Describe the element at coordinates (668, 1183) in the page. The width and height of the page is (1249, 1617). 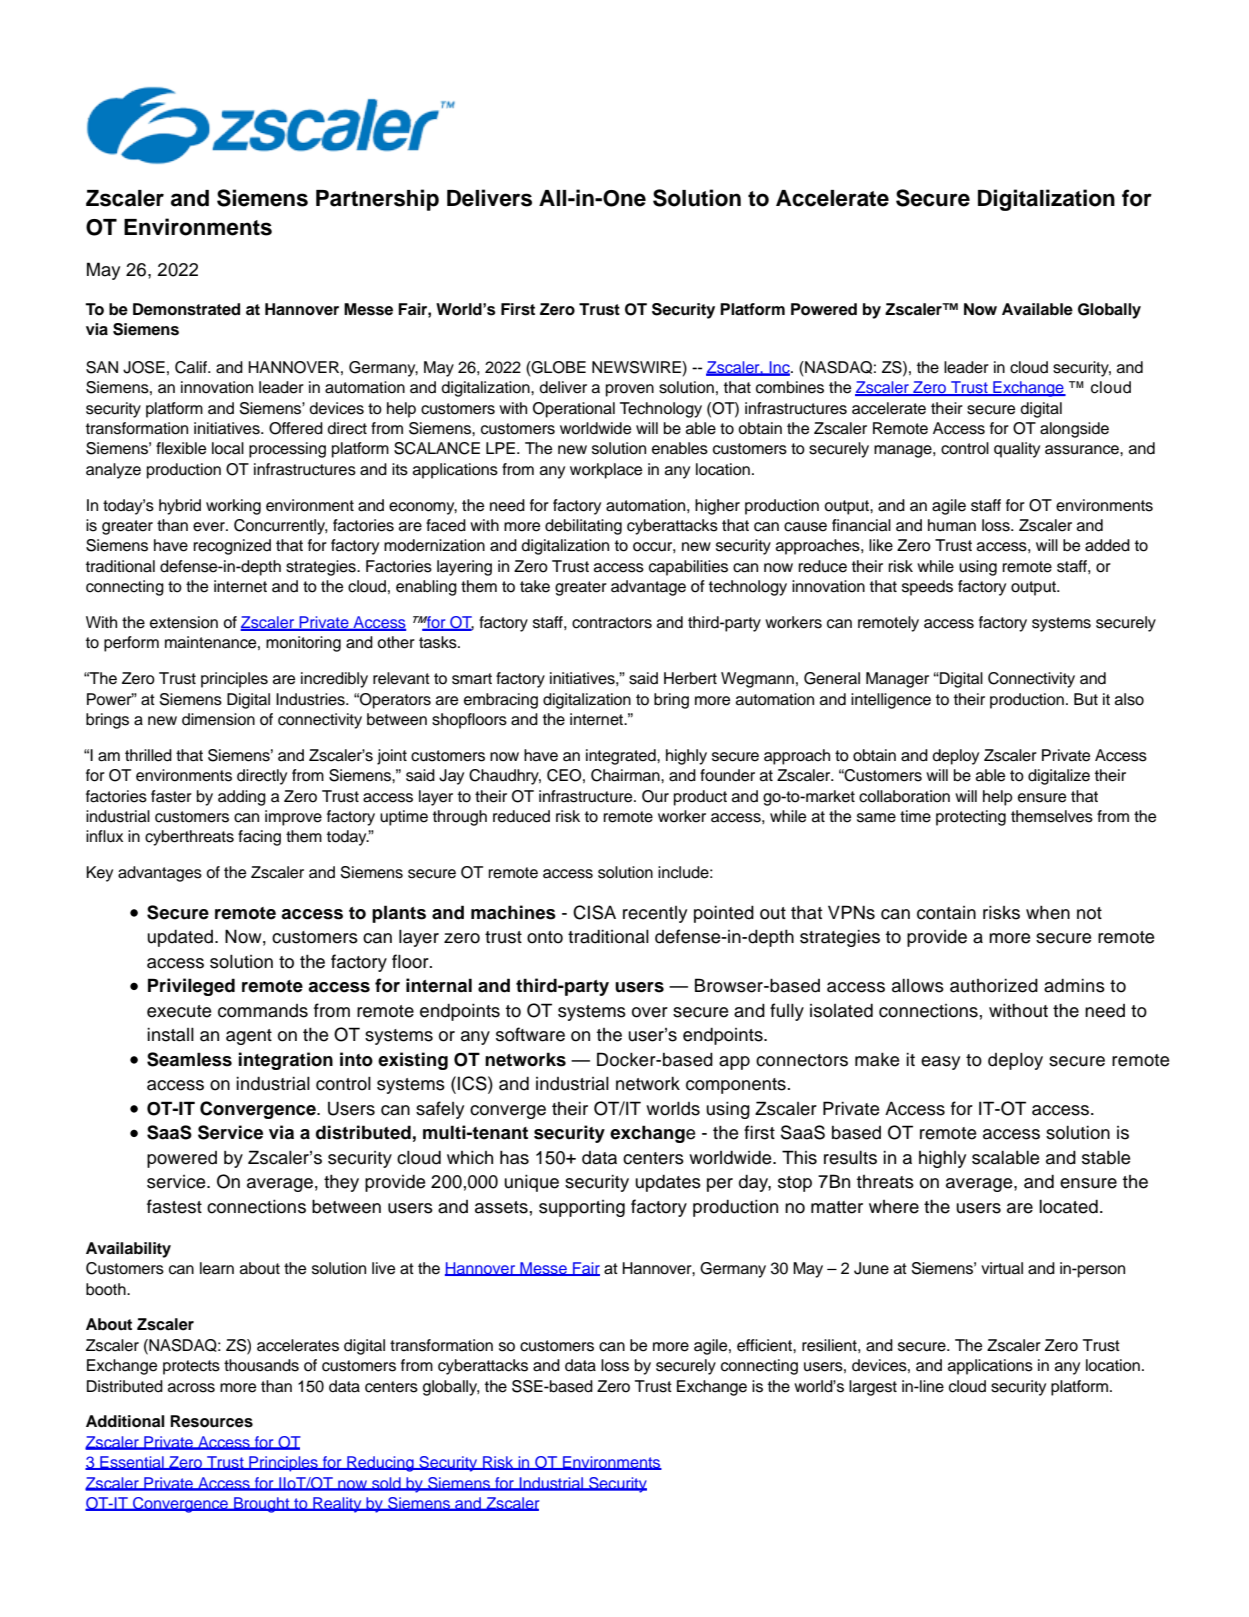
I see `updates` at that location.
